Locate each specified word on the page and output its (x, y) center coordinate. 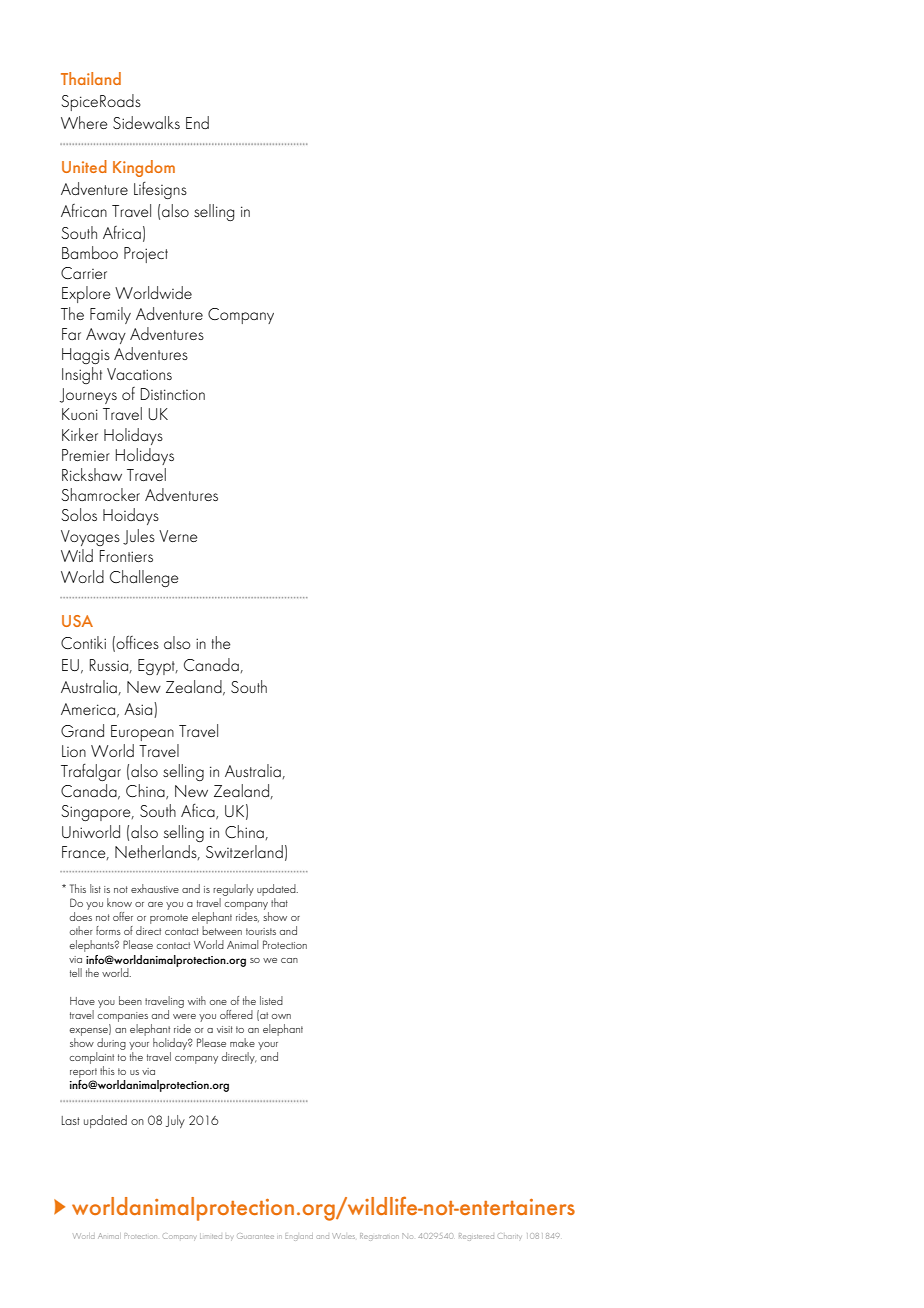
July (175, 1121)
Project (146, 255)
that (279, 902)
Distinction (173, 394)
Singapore (97, 813)
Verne (178, 536)
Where (84, 122)
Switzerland (244, 851)
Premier (86, 455)
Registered (476, 1237)
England (299, 1238)
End (197, 122)
